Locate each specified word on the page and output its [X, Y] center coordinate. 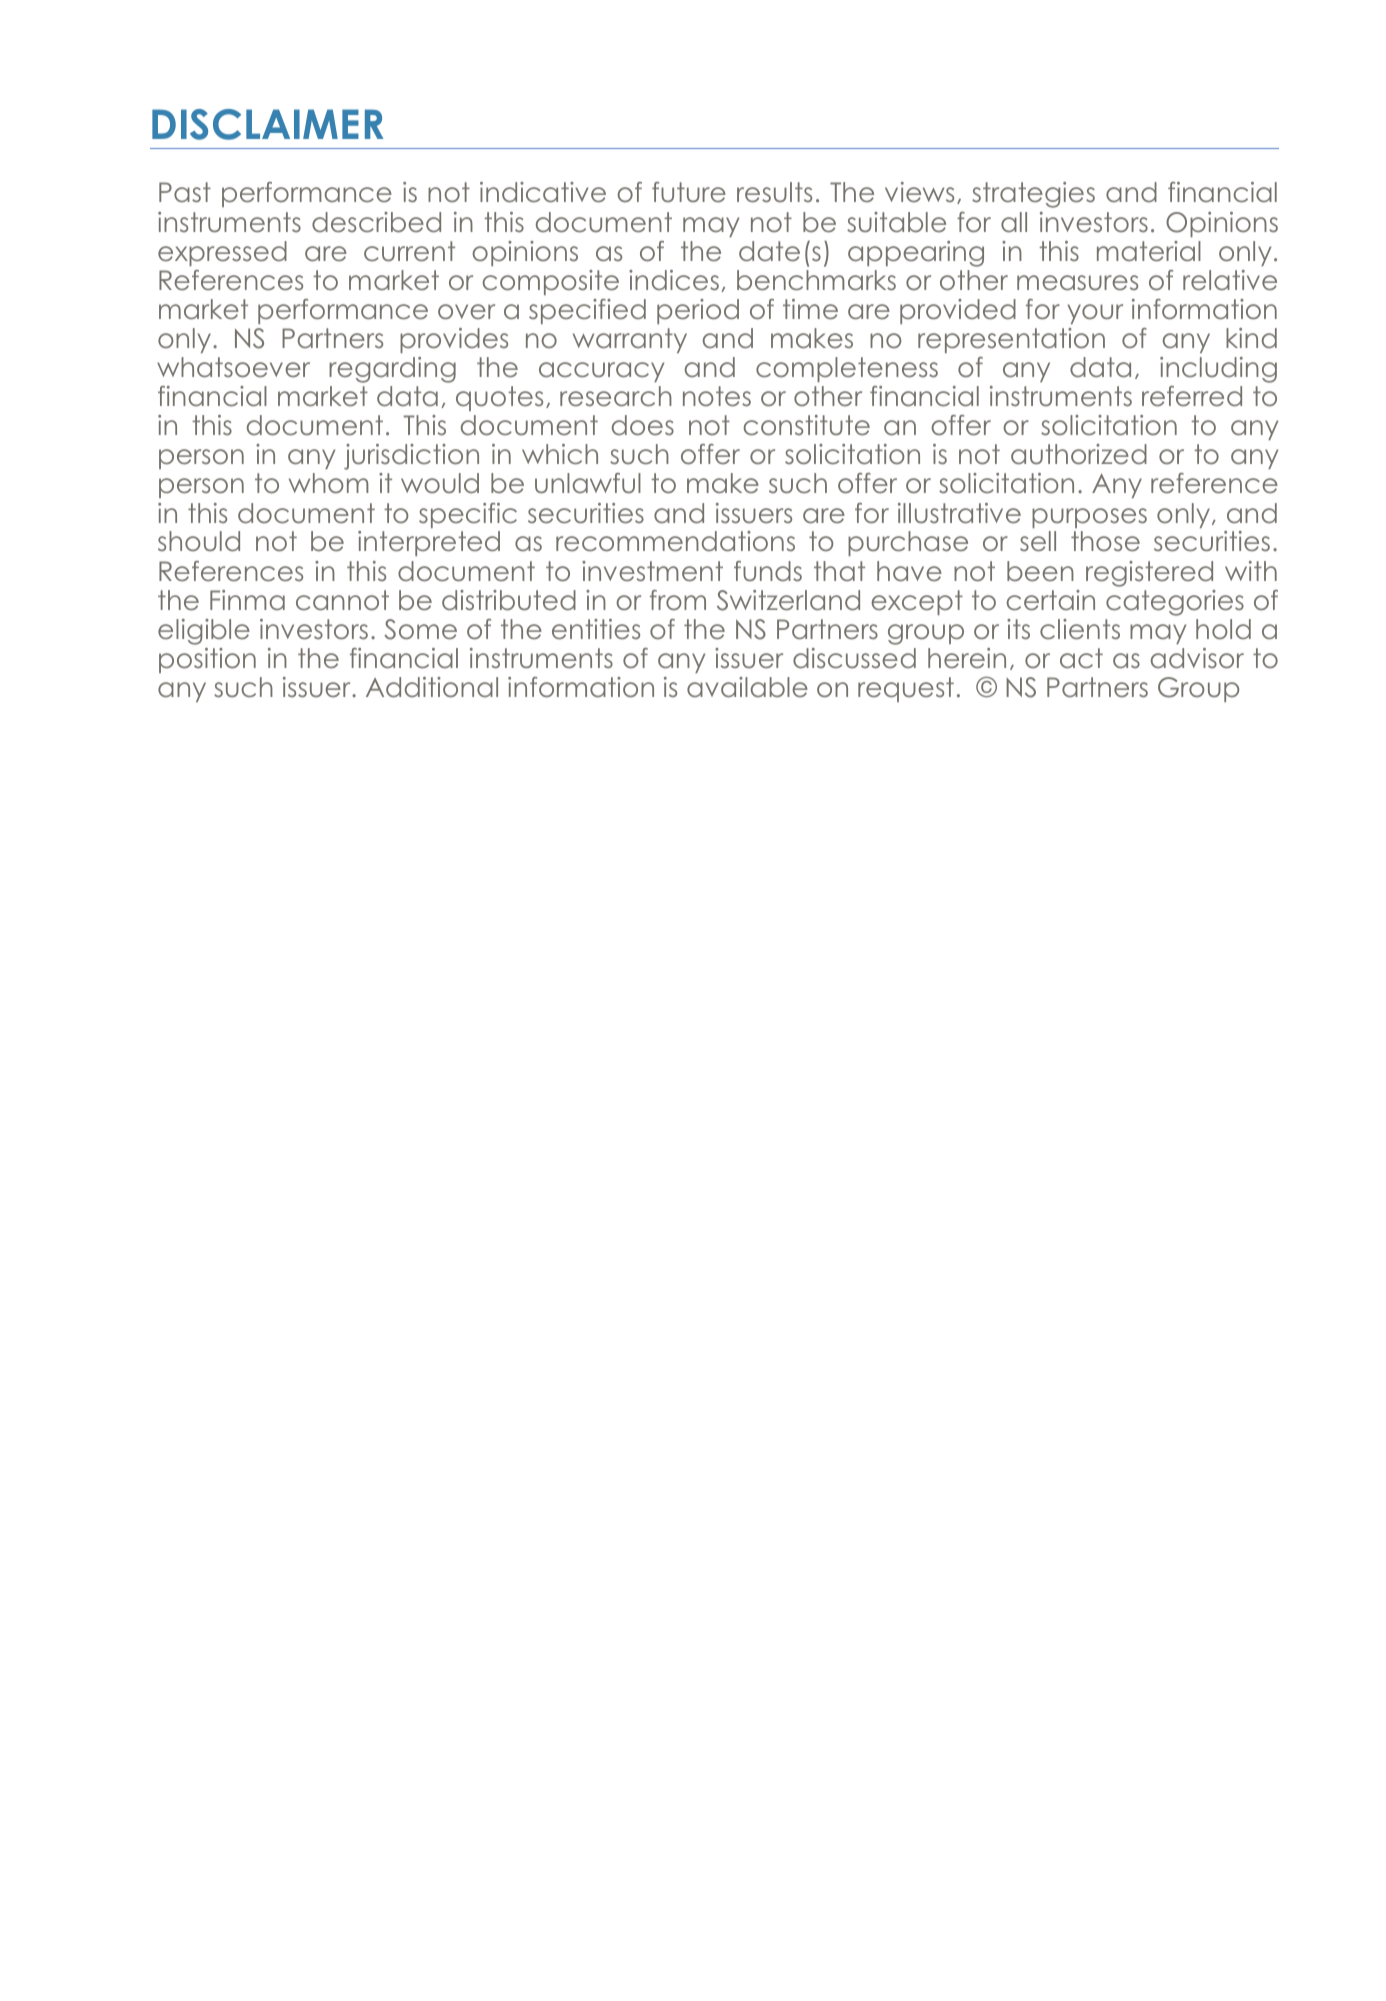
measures [1077, 283]
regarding [392, 370]
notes [717, 396]
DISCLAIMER [267, 124]
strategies [1033, 195]
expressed [222, 253]
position [207, 660]
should [199, 541]
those [1105, 541]
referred [1192, 396]
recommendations [675, 541]
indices [674, 280]
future [689, 192]
